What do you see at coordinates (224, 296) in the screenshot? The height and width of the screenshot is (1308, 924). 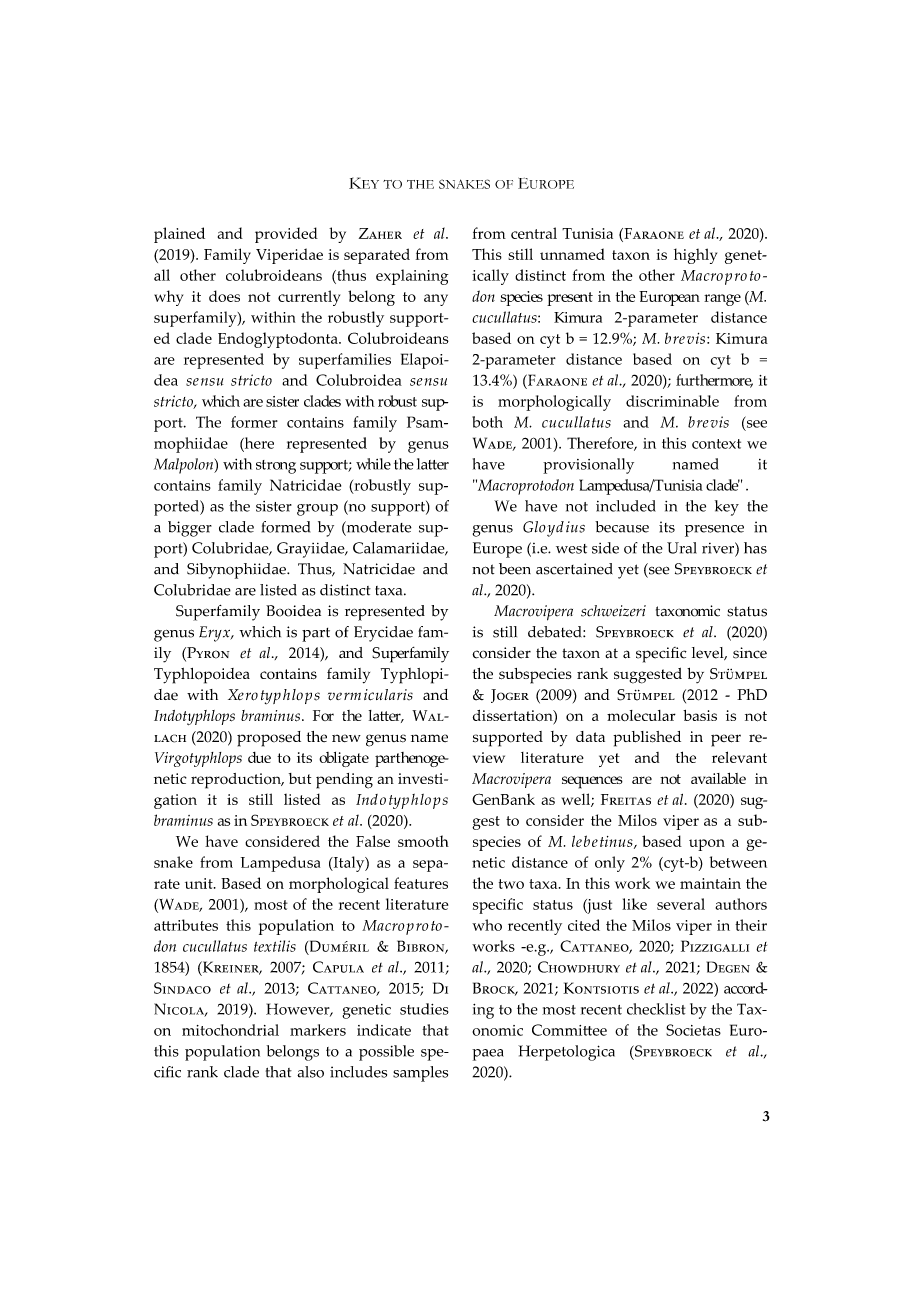 I see `does` at bounding box center [224, 296].
